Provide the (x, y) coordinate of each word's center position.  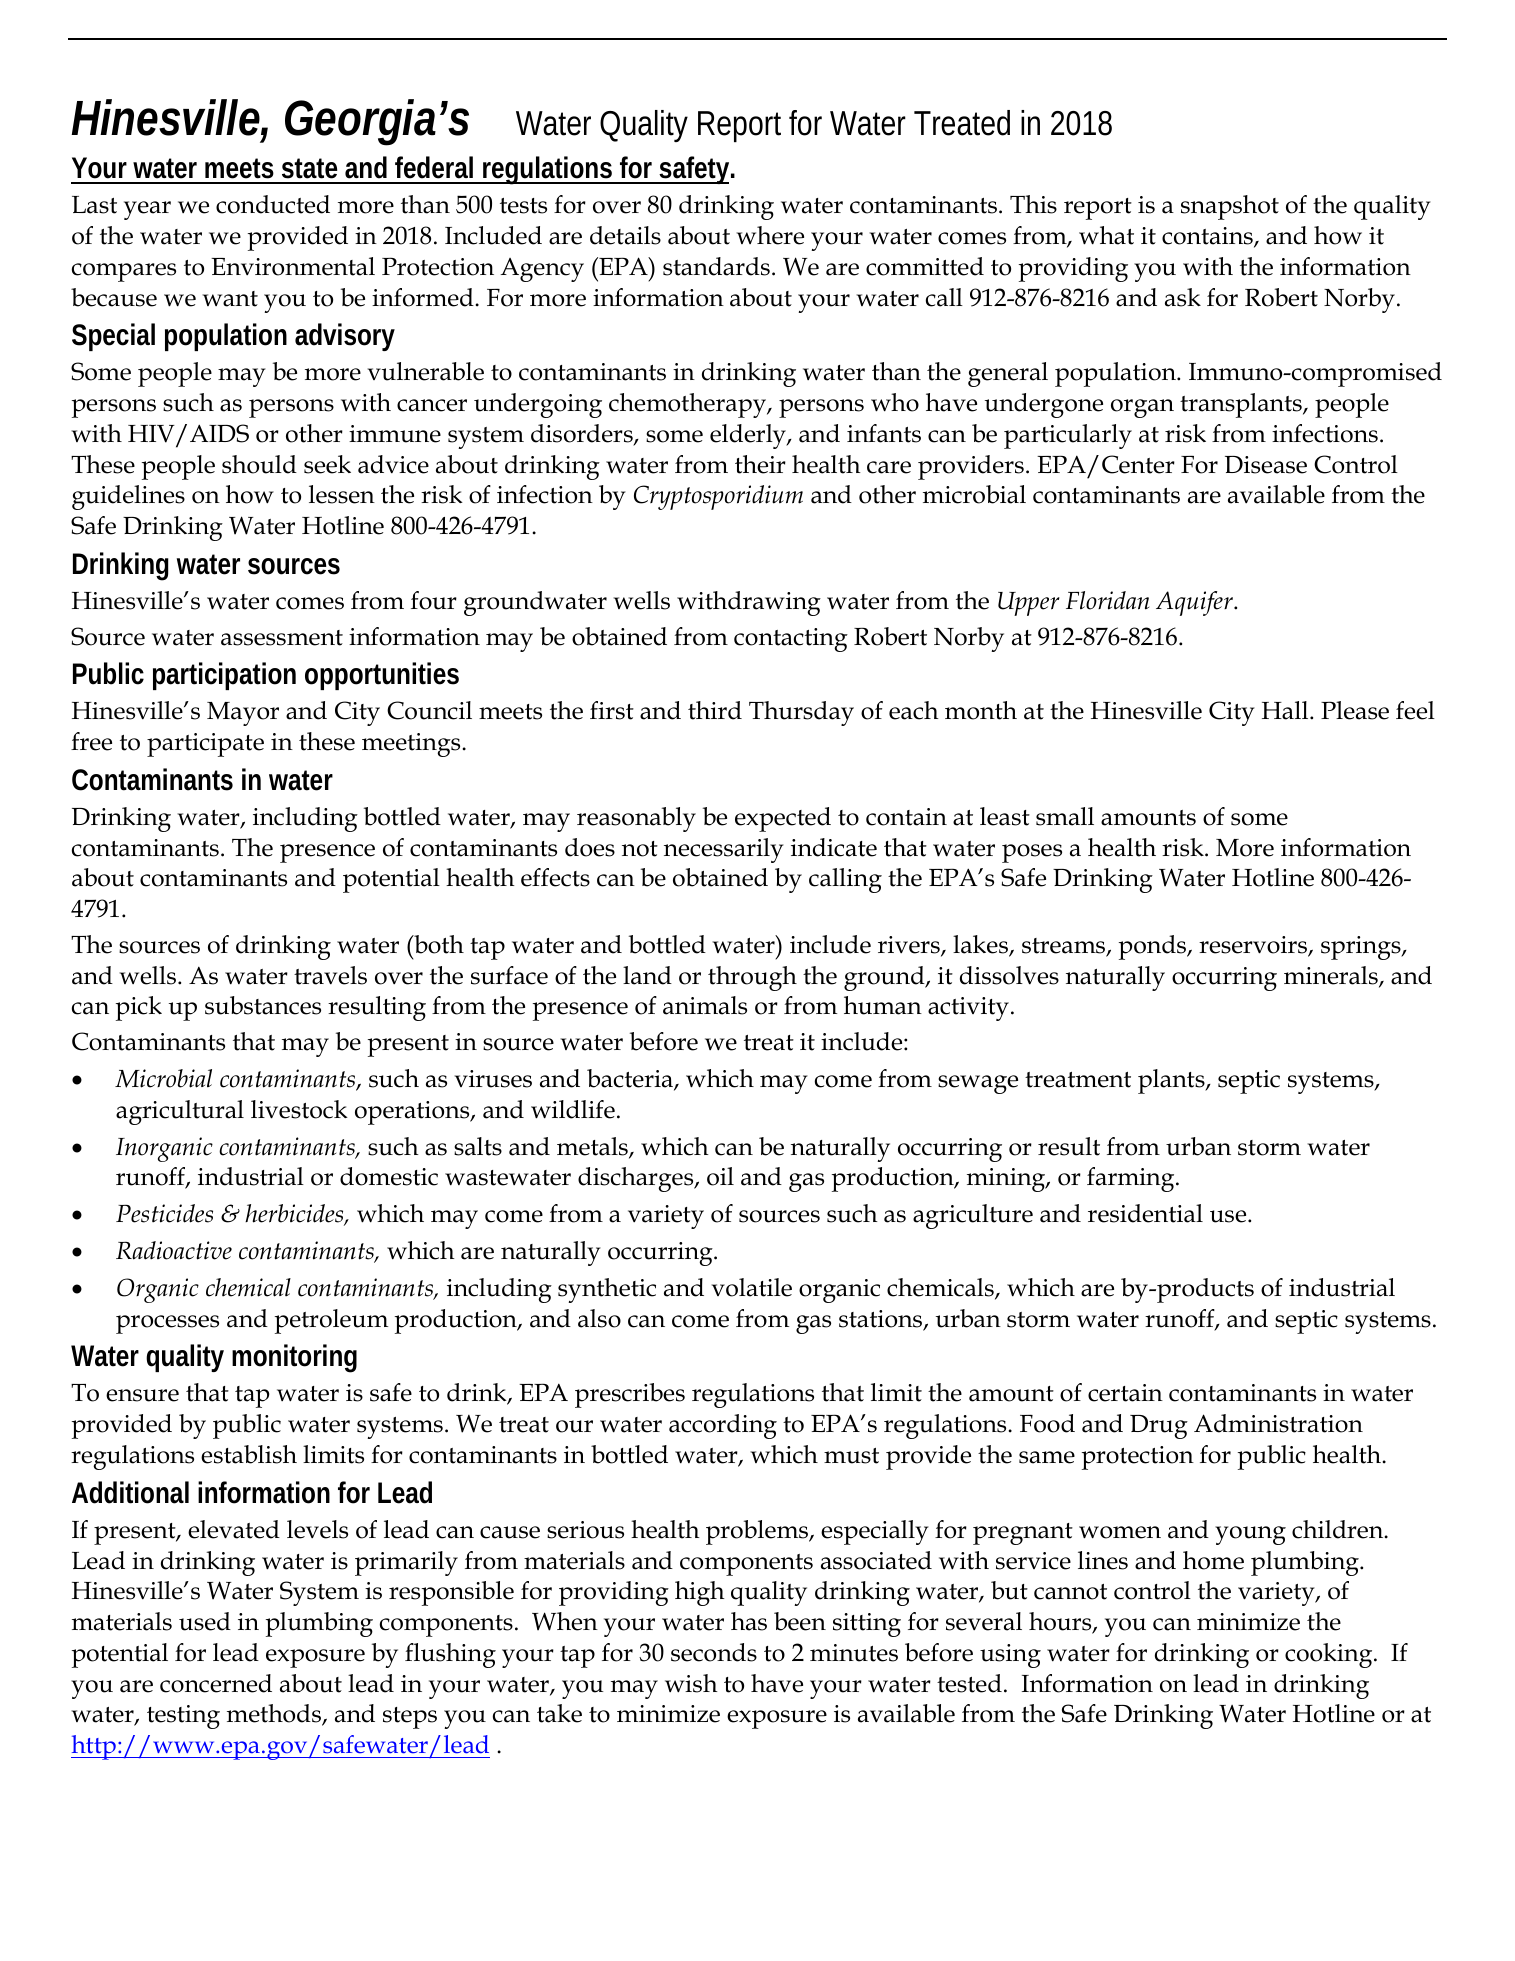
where (770, 235)
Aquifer (1195, 603)
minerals (1332, 976)
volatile (752, 1287)
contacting (791, 640)
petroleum (331, 1321)
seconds (714, 1652)
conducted (273, 204)
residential (1145, 1213)
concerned (216, 1683)
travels (330, 975)
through (752, 978)
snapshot (1230, 207)
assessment (282, 638)
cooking (1330, 1655)
